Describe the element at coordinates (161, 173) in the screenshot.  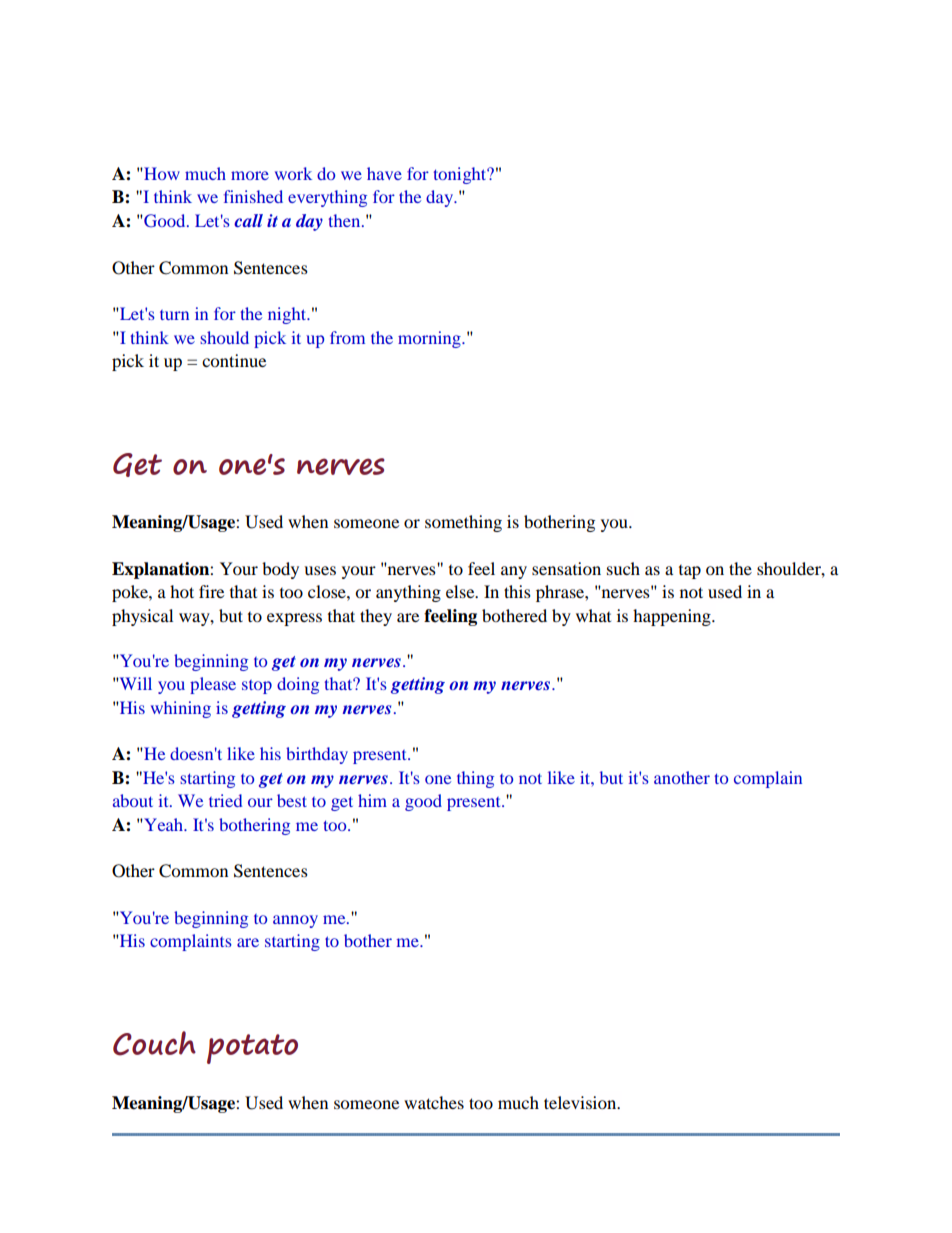
I see `How` at that location.
